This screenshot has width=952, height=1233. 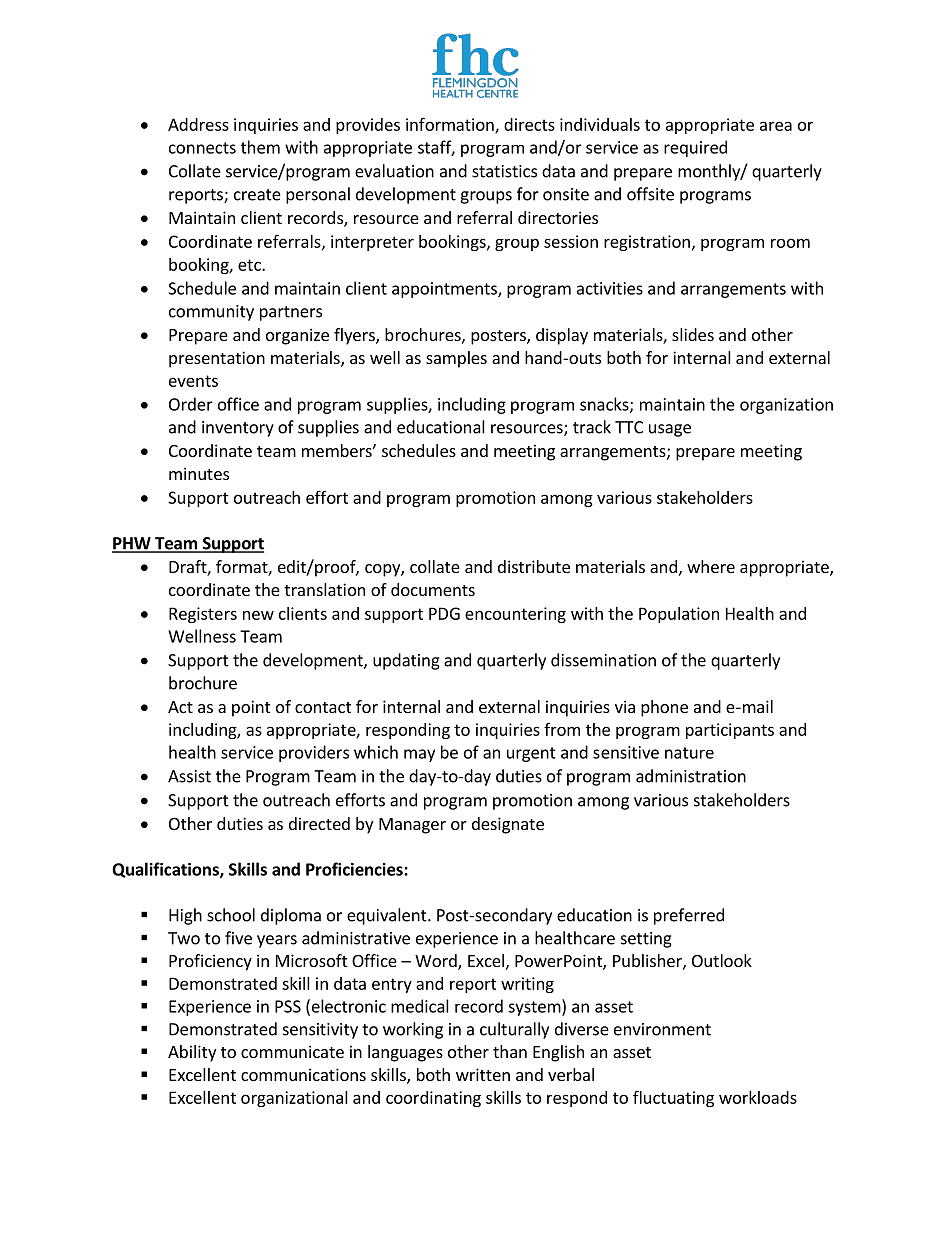 I want to click on administration, so click(x=691, y=776).
